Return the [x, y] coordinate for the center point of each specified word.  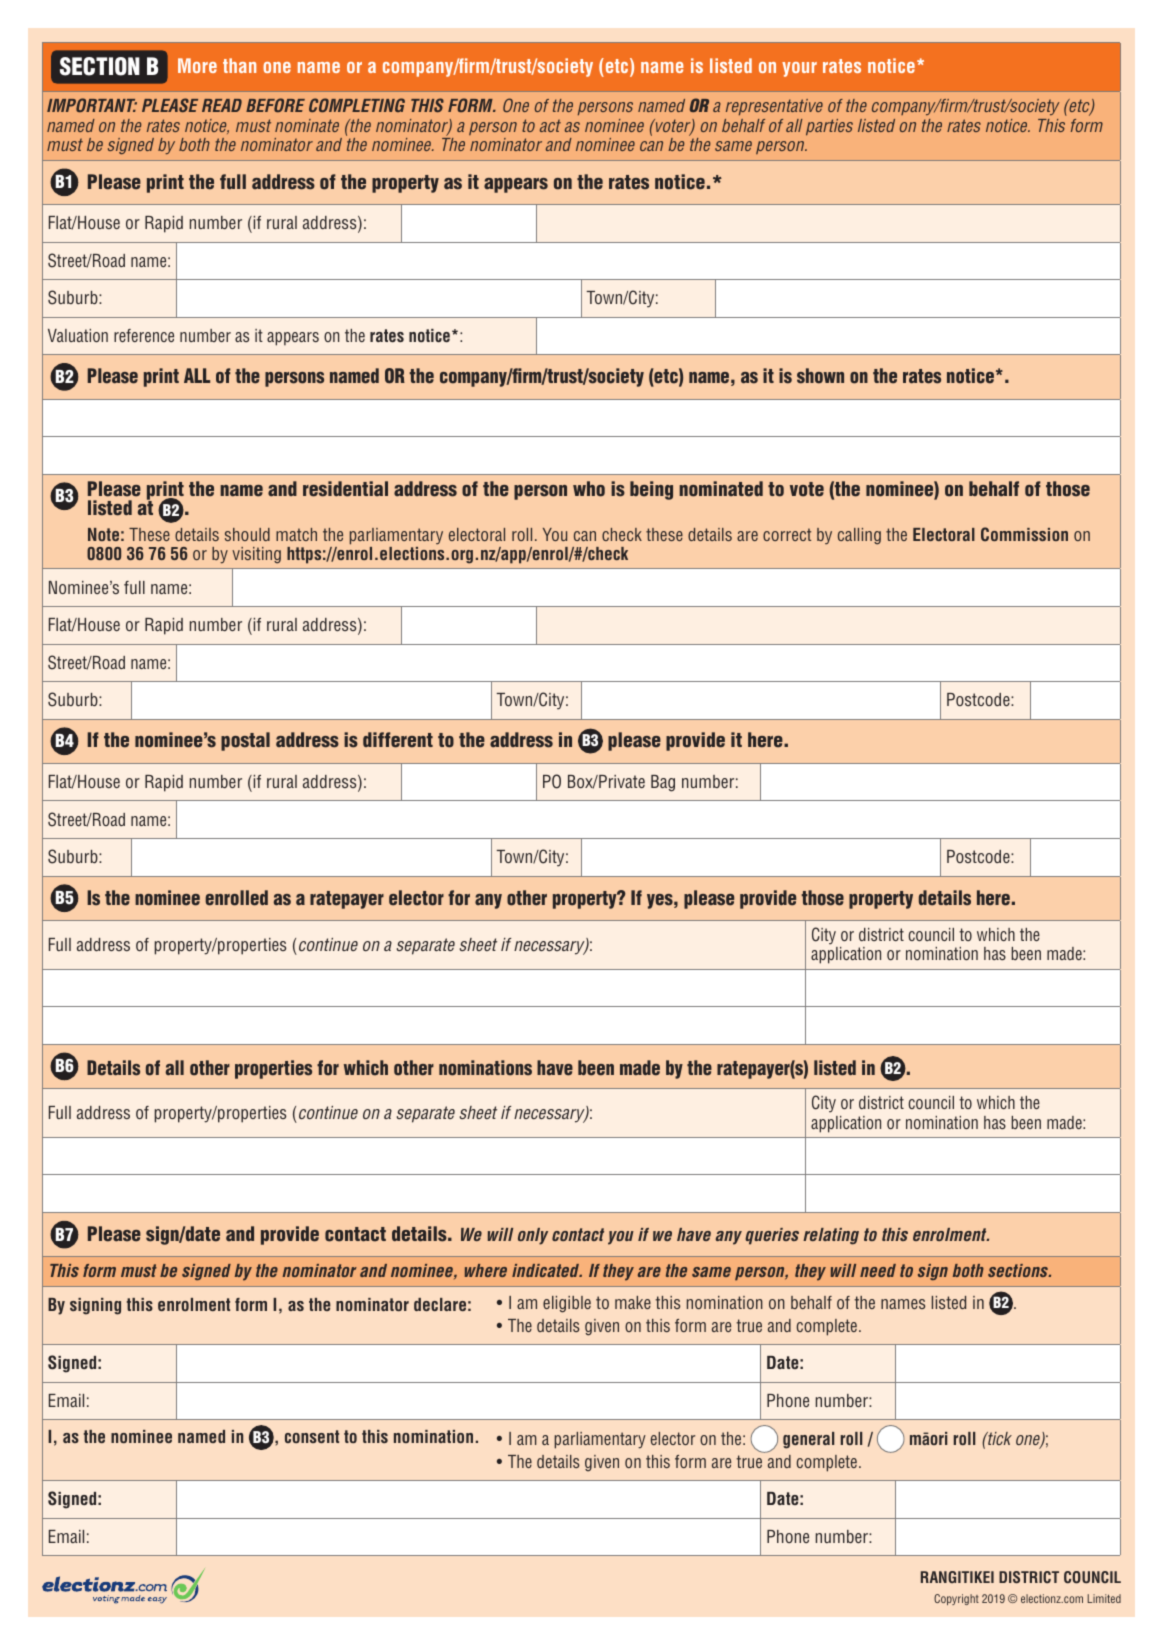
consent [312, 1436]
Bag [663, 783]
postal [245, 741]
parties [829, 127]
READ [222, 105]
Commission [1024, 534]
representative [774, 107]
